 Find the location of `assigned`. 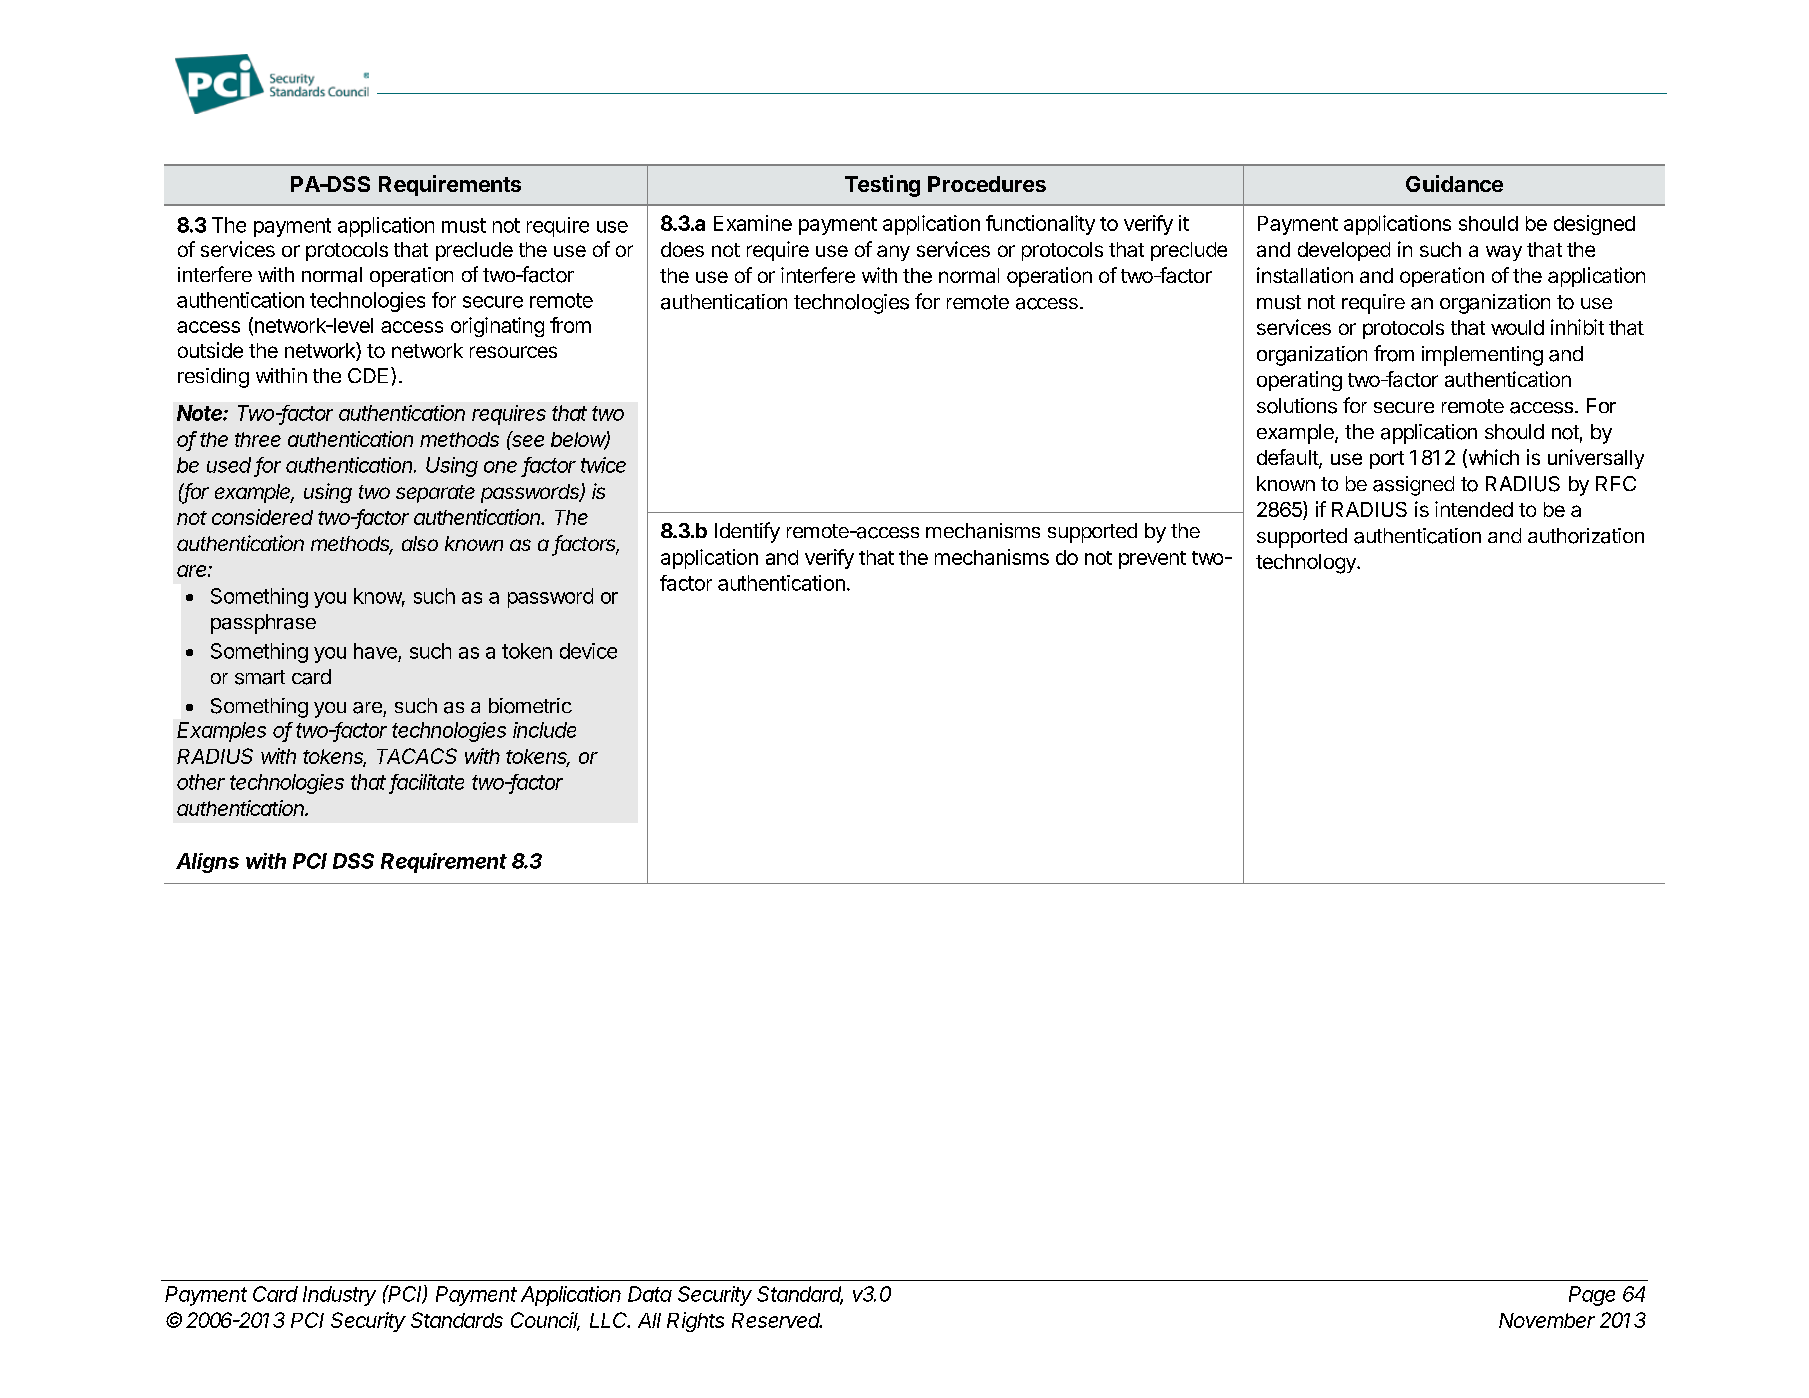

assigned is located at coordinates (1413, 486).
